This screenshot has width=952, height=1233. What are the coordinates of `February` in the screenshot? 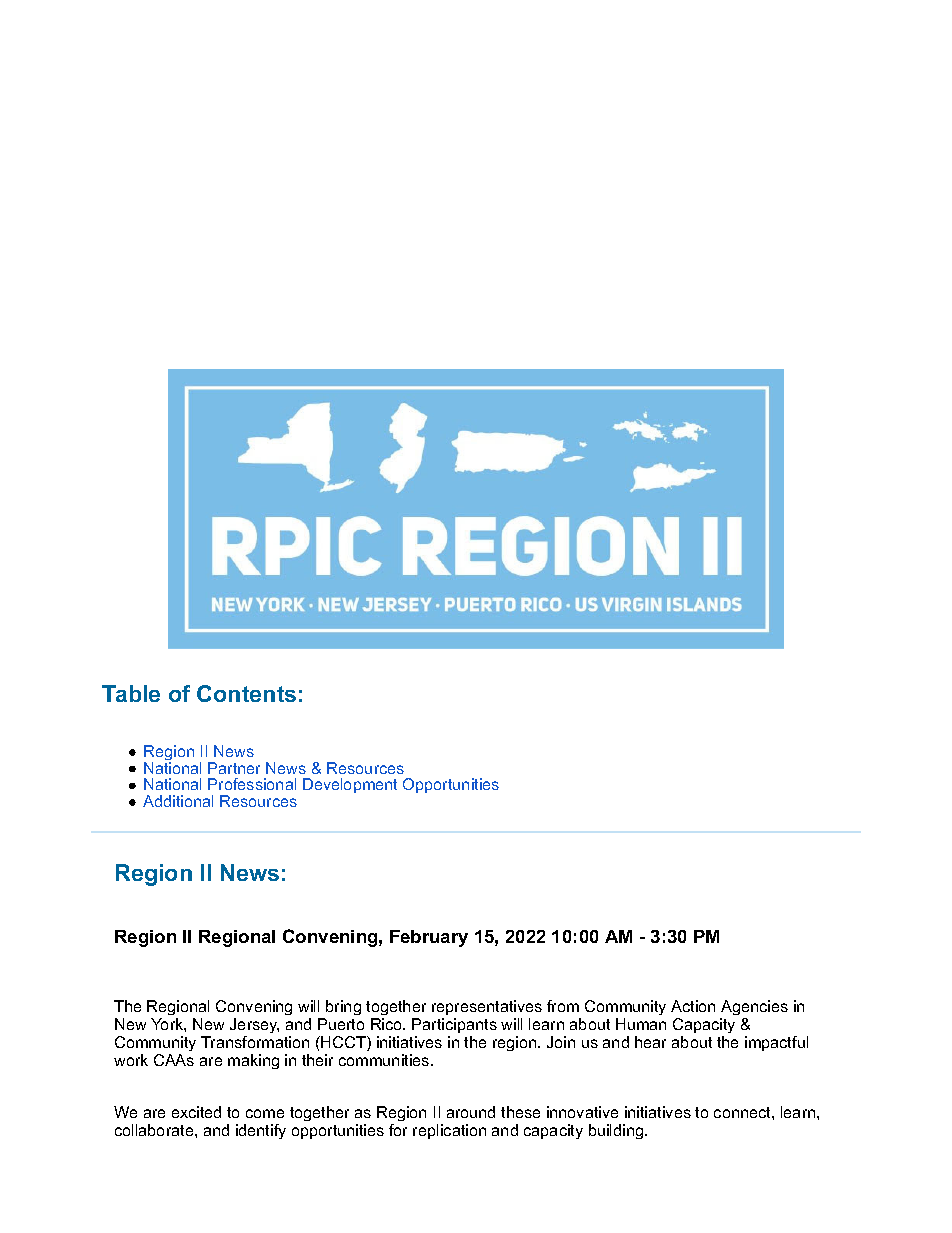 It's located at (429, 938).
